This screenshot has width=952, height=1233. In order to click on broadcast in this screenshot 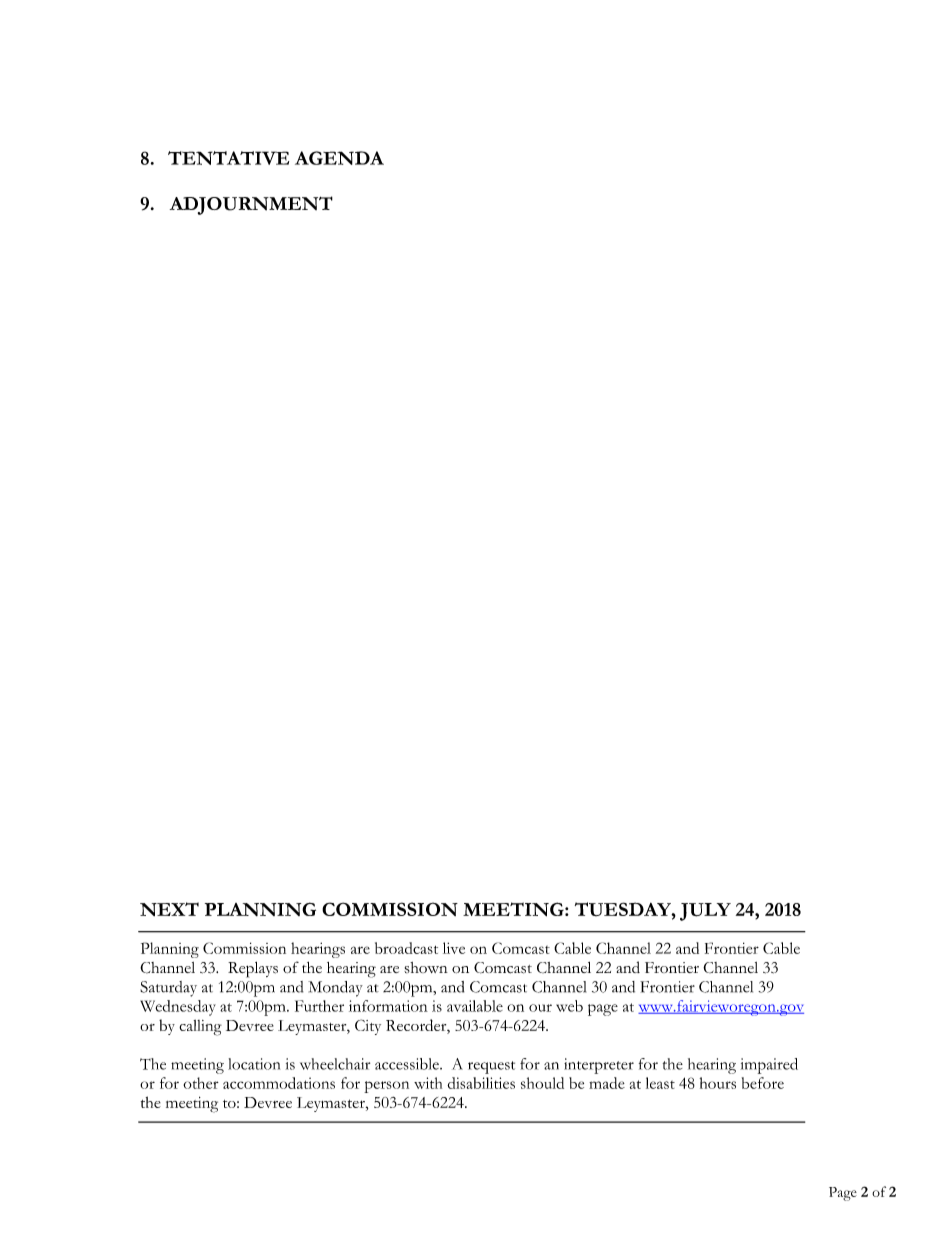, I will do `click(406, 948)`.
